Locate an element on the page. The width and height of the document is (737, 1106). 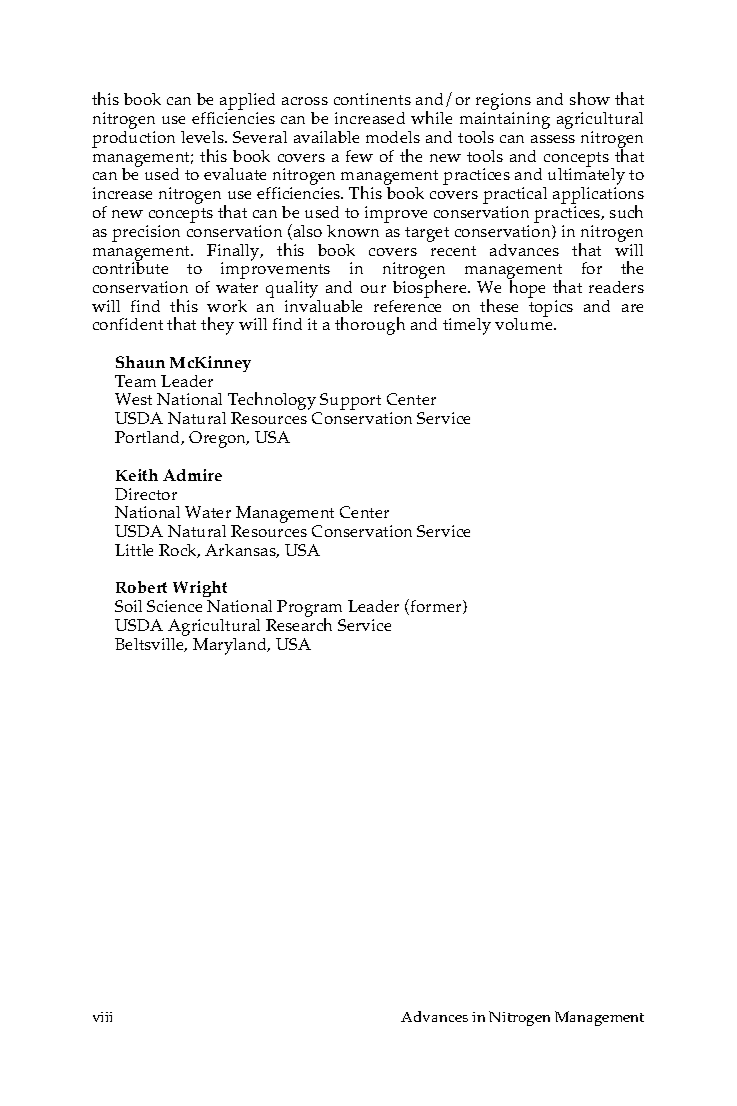
Program is located at coordinates (311, 610).
